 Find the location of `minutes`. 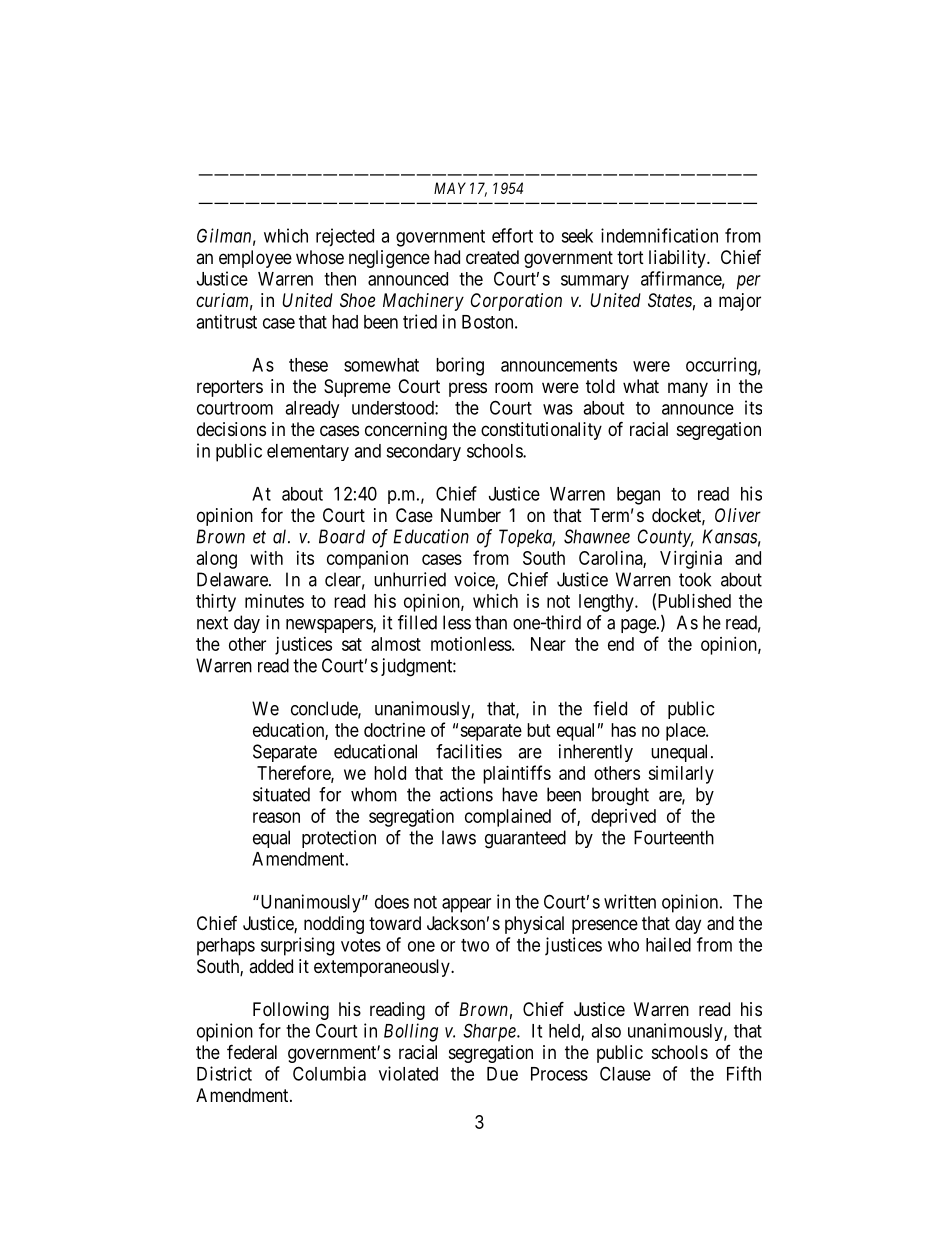

minutes is located at coordinates (274, 601).
